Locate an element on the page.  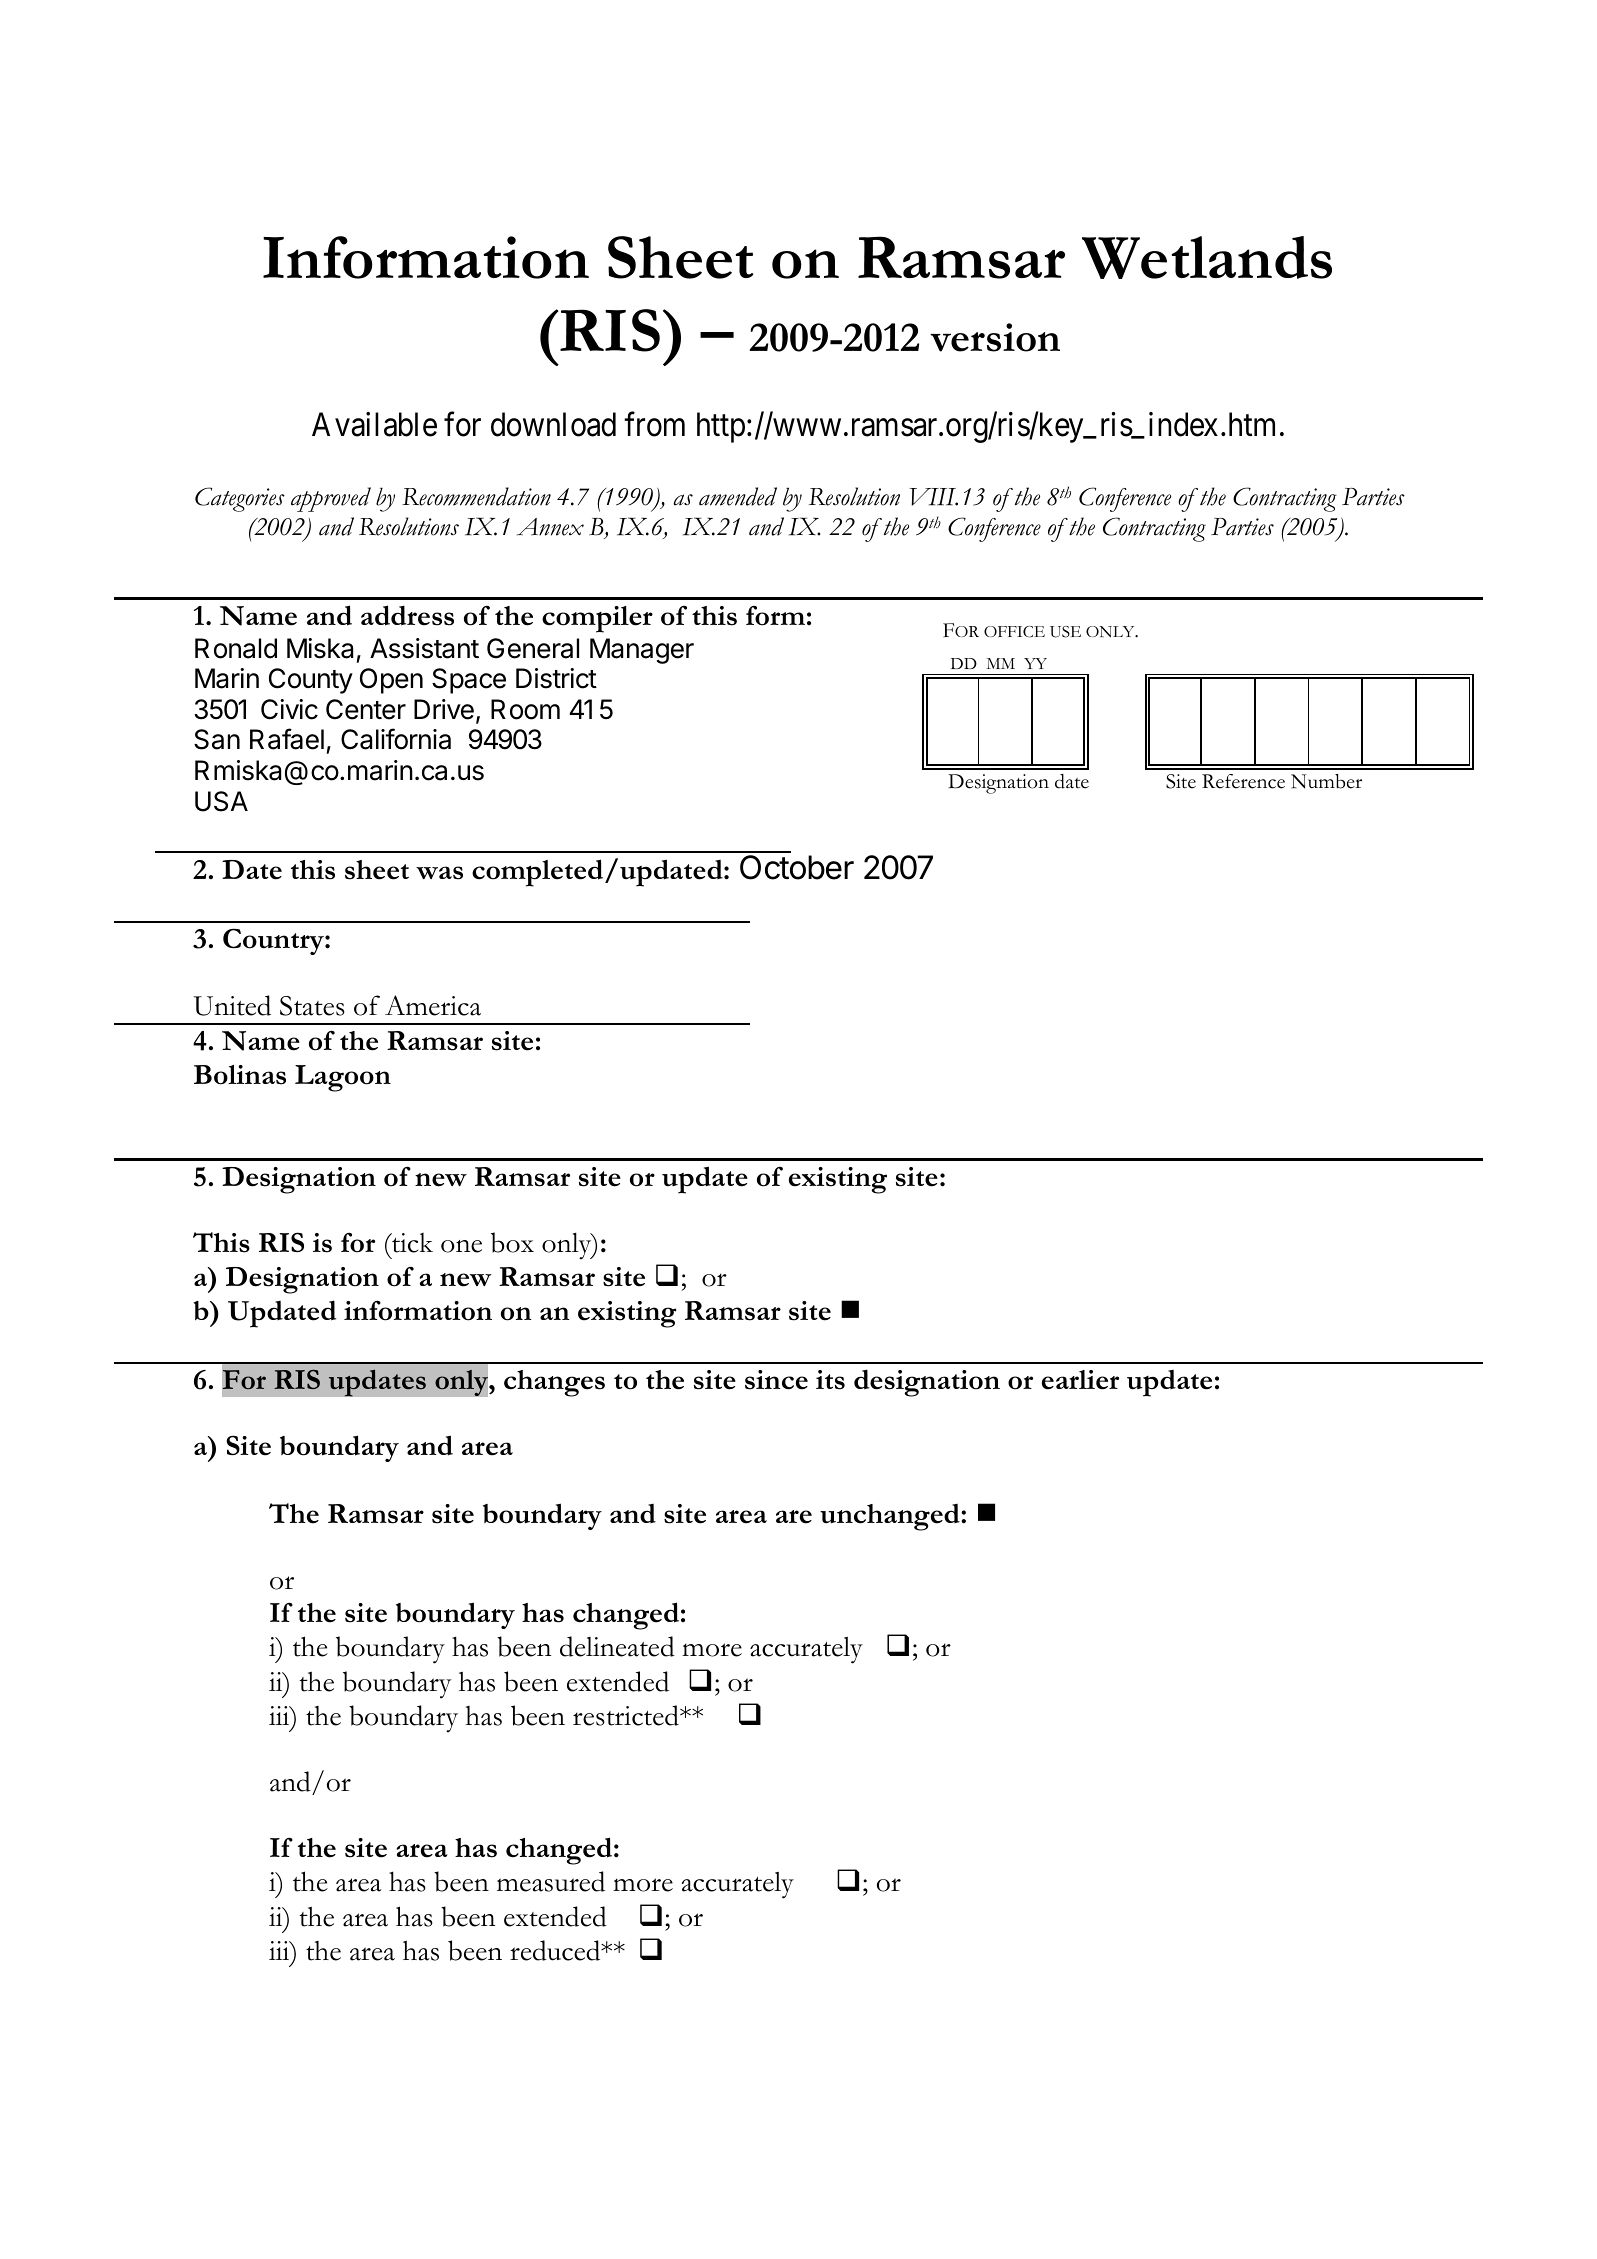
measured is located at coordinates (551, 1881).
